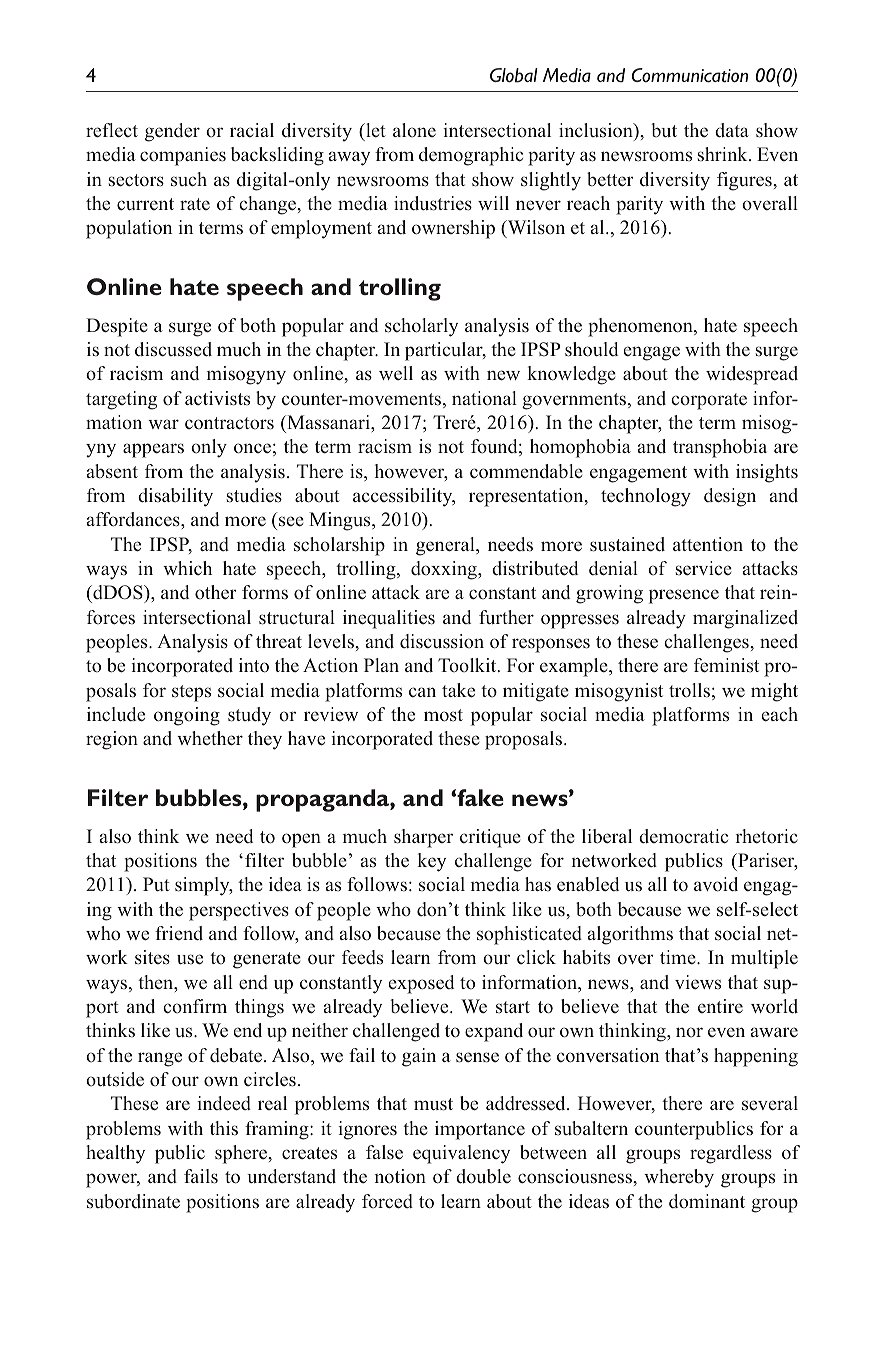 The width and height of the document is (896, 1345). What do you see at coordinates (187, 568) in the document?
I see `which` at bounding box center [187, 568].
